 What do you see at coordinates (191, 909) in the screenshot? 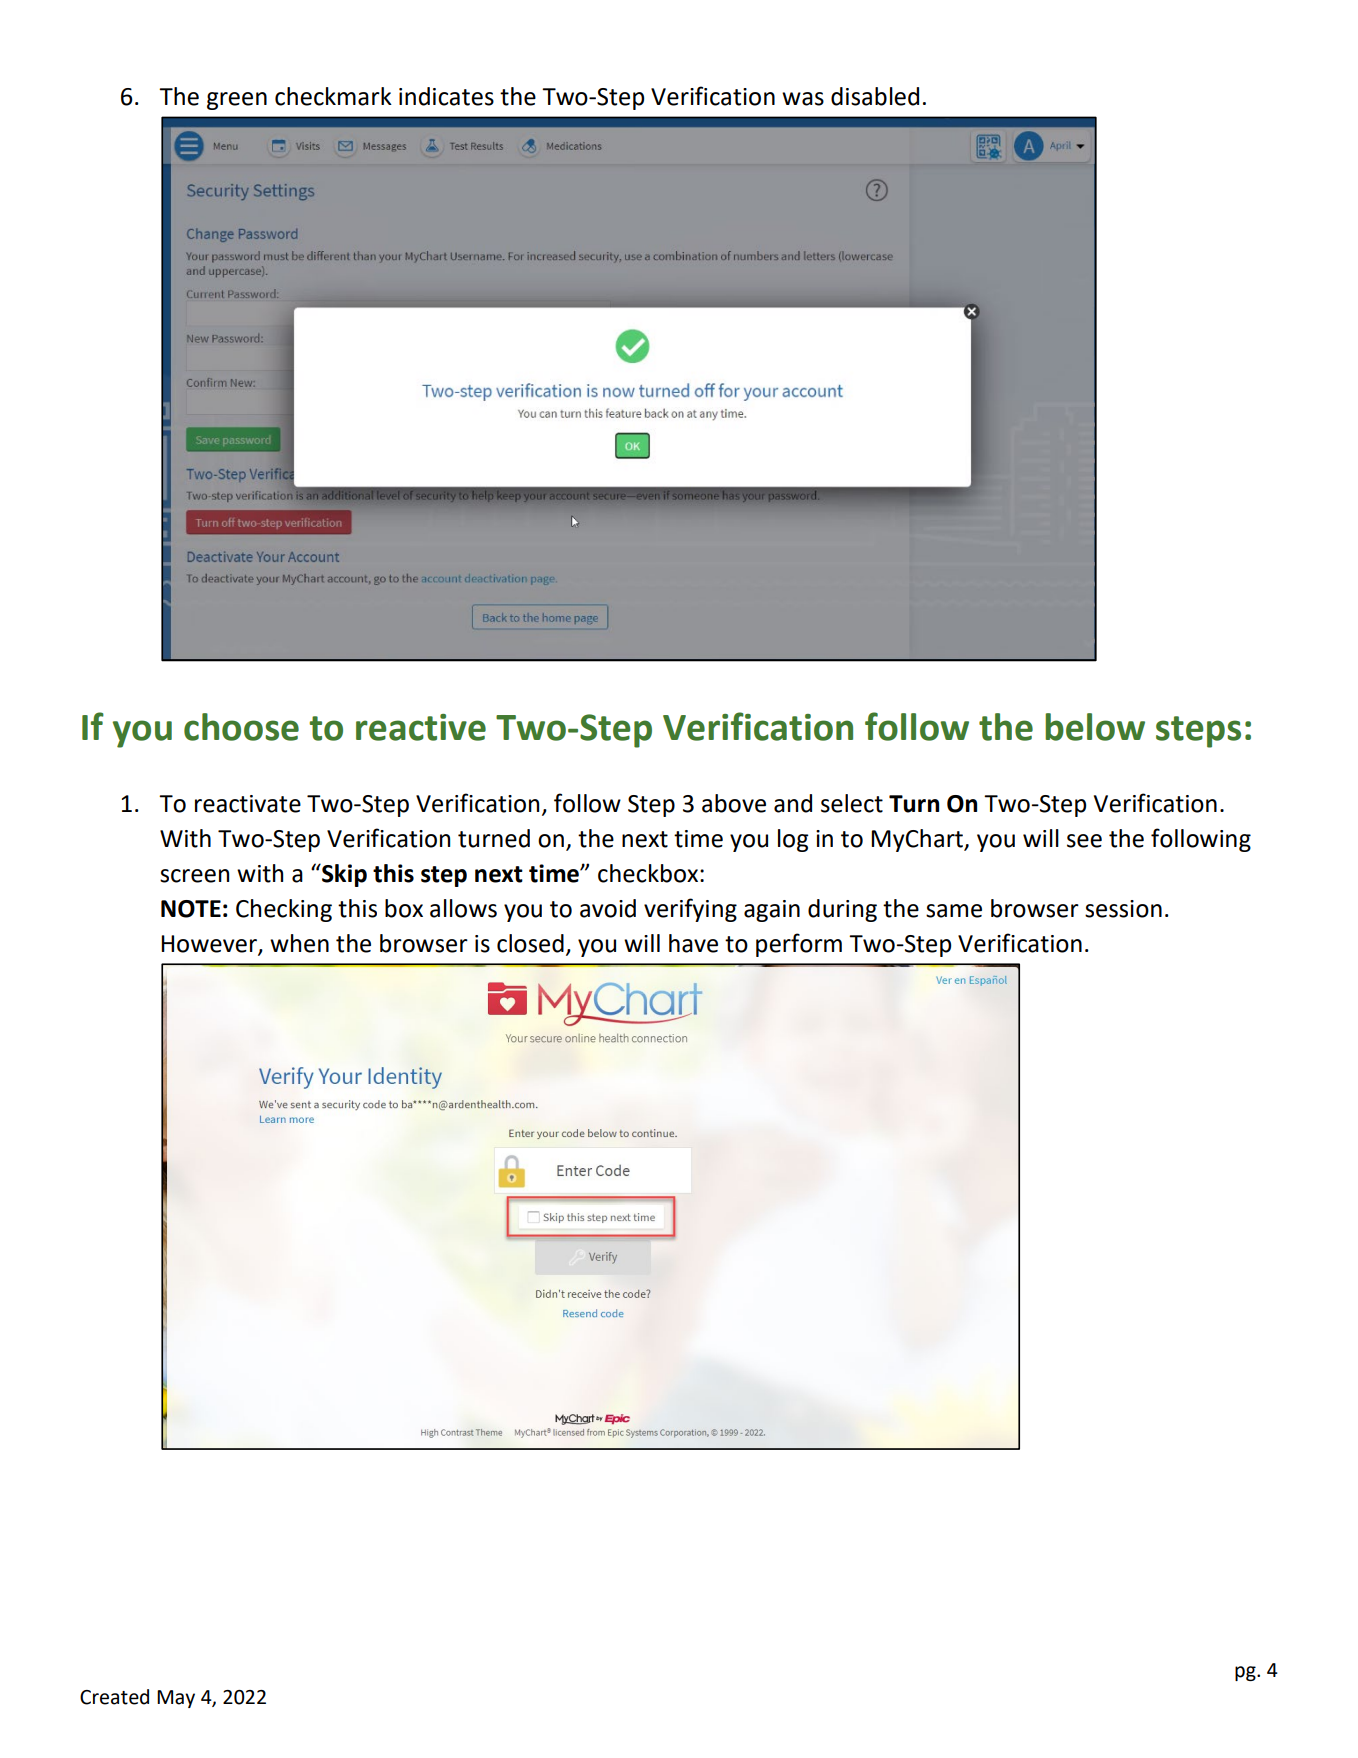
I see `NOTE` at bounding box center [191, 909].
